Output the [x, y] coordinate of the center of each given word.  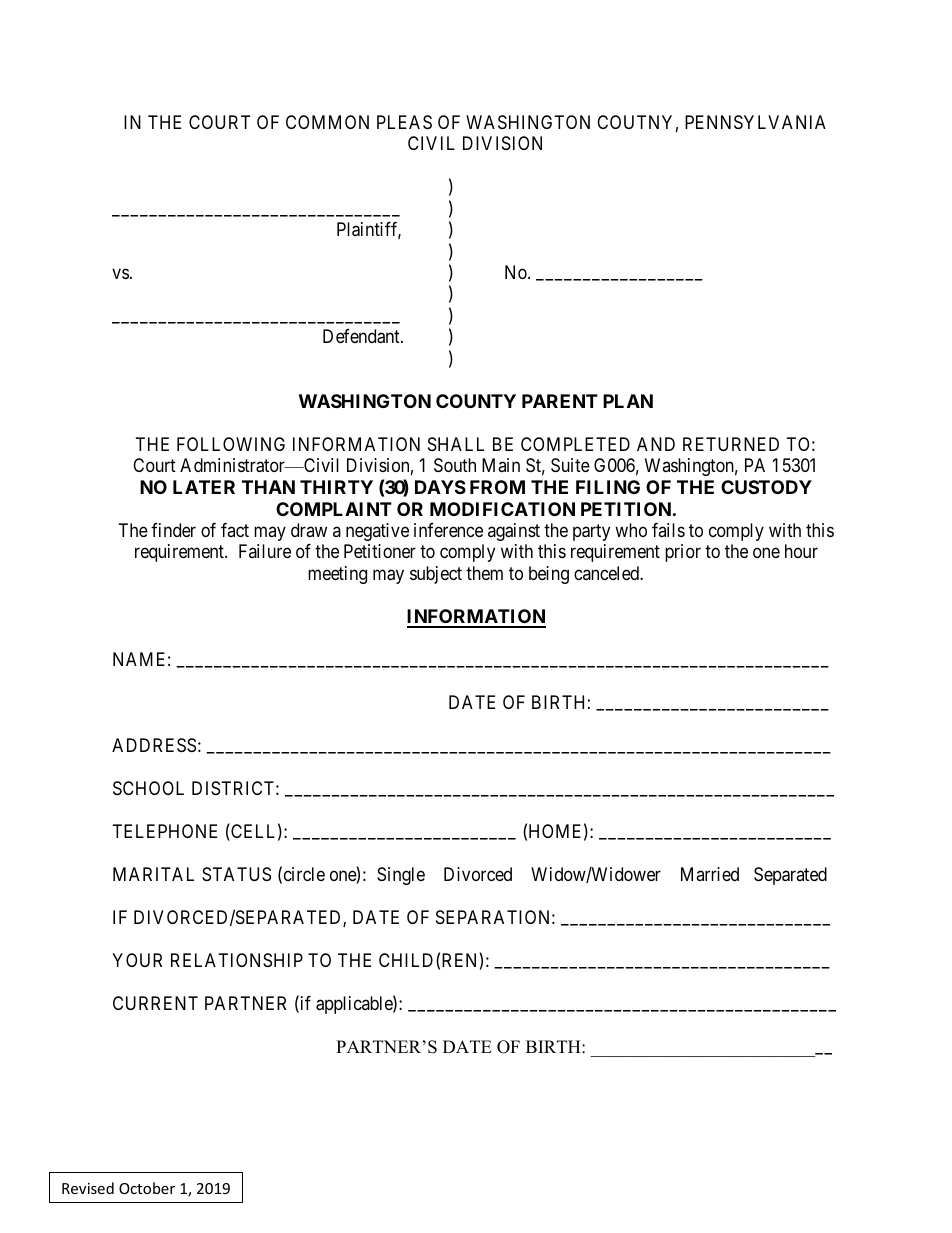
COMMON [327, 122]
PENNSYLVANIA [755, 122]
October [147, 1188]
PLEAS [404, 122]
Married [710, 874]
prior [683, 553]
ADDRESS [154, 745]
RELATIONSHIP [237, 960]
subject [436, 575]
